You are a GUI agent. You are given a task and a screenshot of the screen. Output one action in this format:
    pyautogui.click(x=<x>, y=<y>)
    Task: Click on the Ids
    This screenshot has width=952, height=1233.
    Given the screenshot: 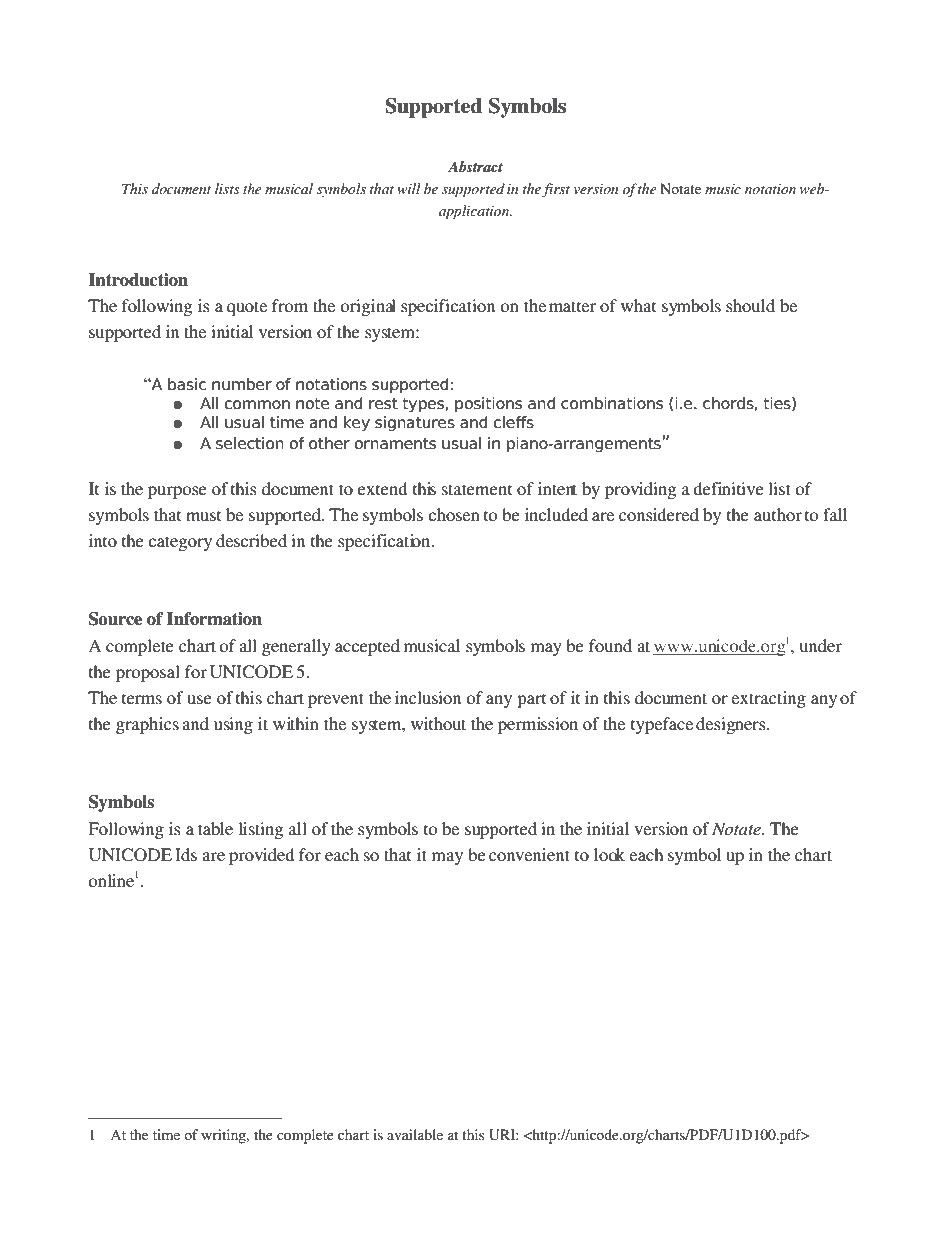 What is the action you would take?
    pyautogui.click(x=186, y=854)
